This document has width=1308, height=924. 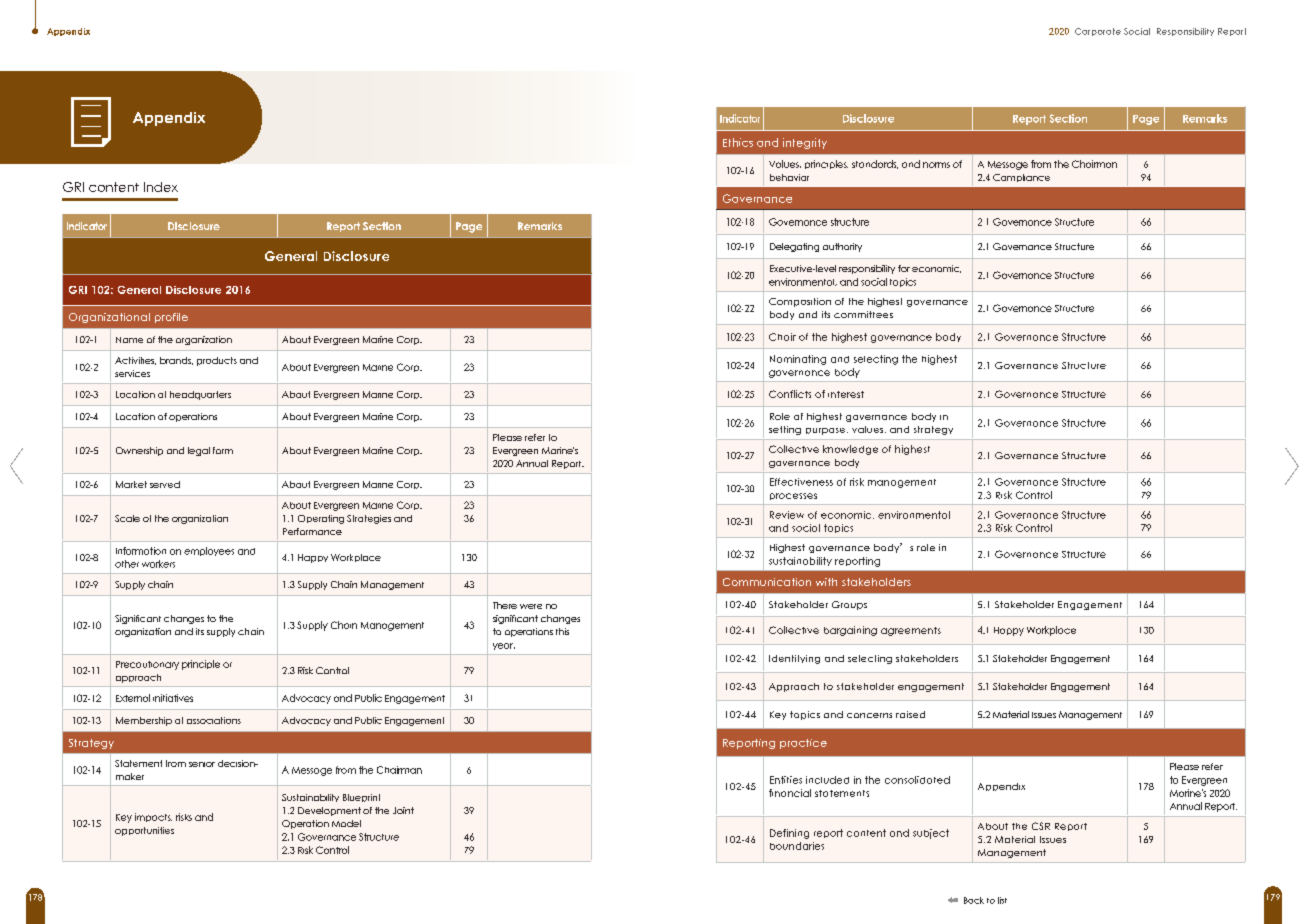 What do you see at coordinates (144, 831) in the document?
I see `opportunities` at bounding box center [144, 831].
